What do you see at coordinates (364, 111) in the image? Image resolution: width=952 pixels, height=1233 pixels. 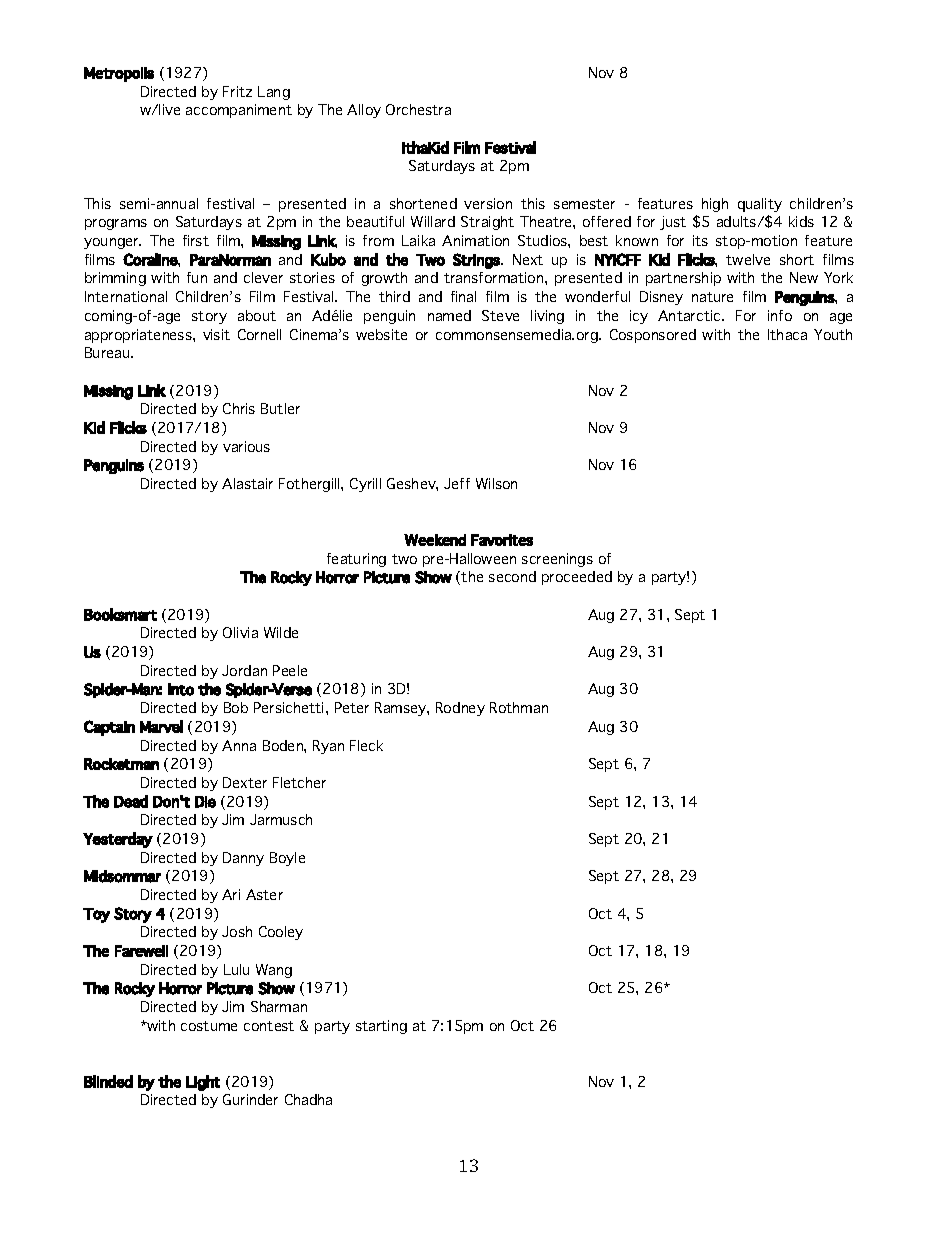 I see `Alloy` at bounding box center [364, 111].
